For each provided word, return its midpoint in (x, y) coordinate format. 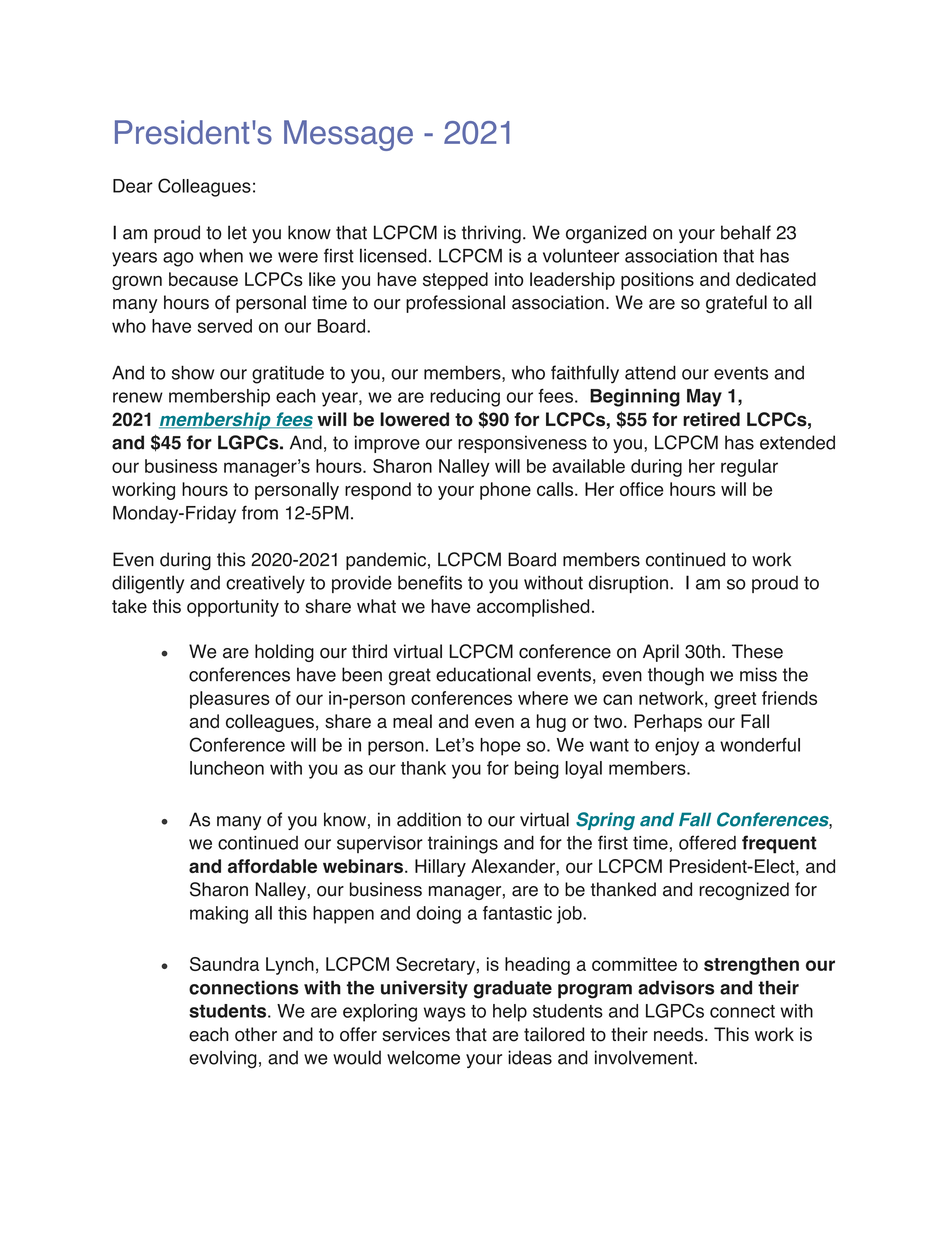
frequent (779, 844)
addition (429, 819)
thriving (491, 234)
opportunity (233, 608)
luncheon (227, 768)
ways (445, 1014)
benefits (430, 582)
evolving (223, 1059)
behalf (746, 232)
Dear (133, 186)
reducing (465, 398)
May (704, 398)
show (193, 372)
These (757, 651)
